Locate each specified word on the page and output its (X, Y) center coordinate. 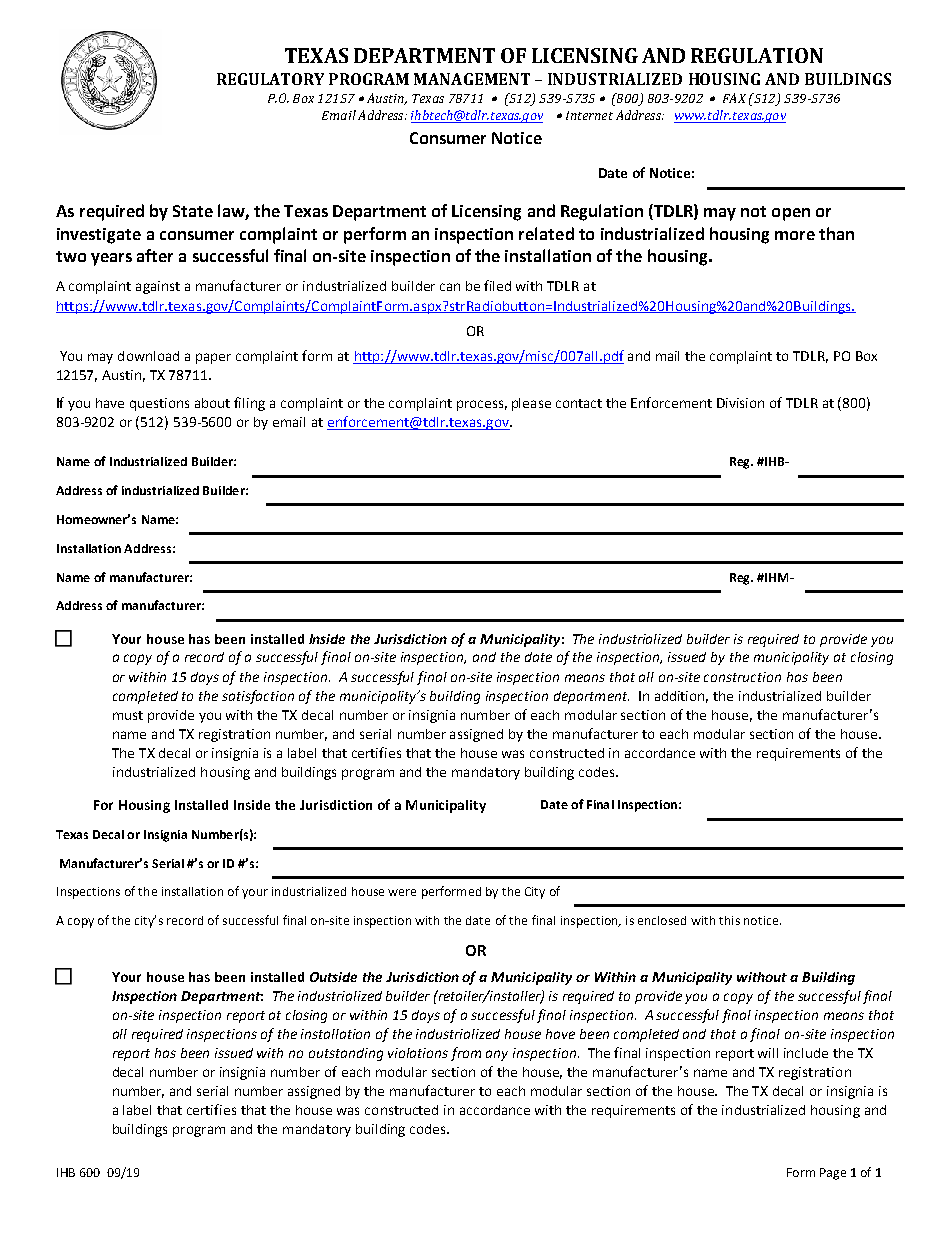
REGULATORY (270, 79)
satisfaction (258, 697)
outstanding (346, 1054)
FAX (734, 98)
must (128, 715)
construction (742, 677)
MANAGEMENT (472, 79)
